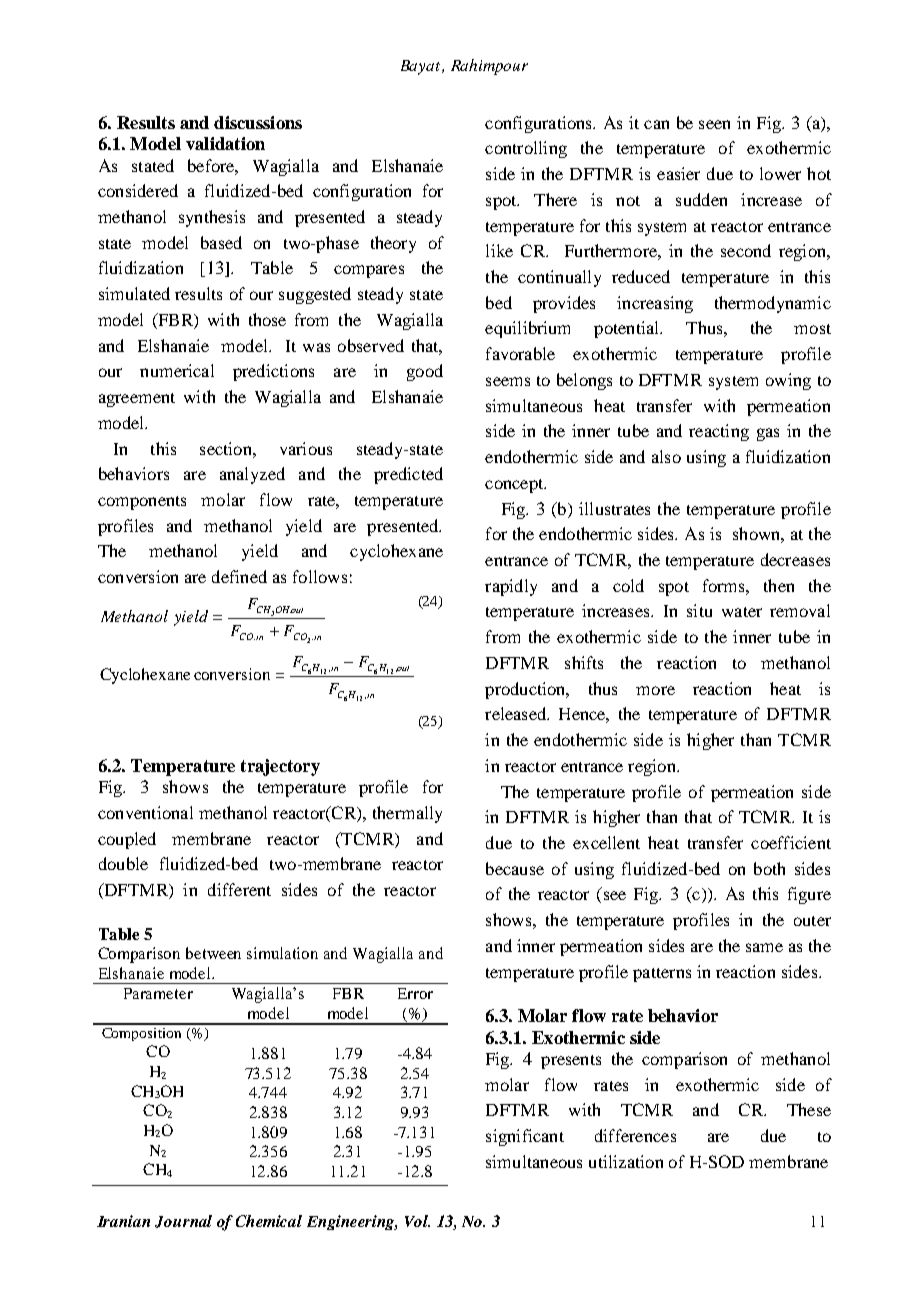  Describe the element at coordinates (225, 143) in the screenshot. I see `validation` at that location.
